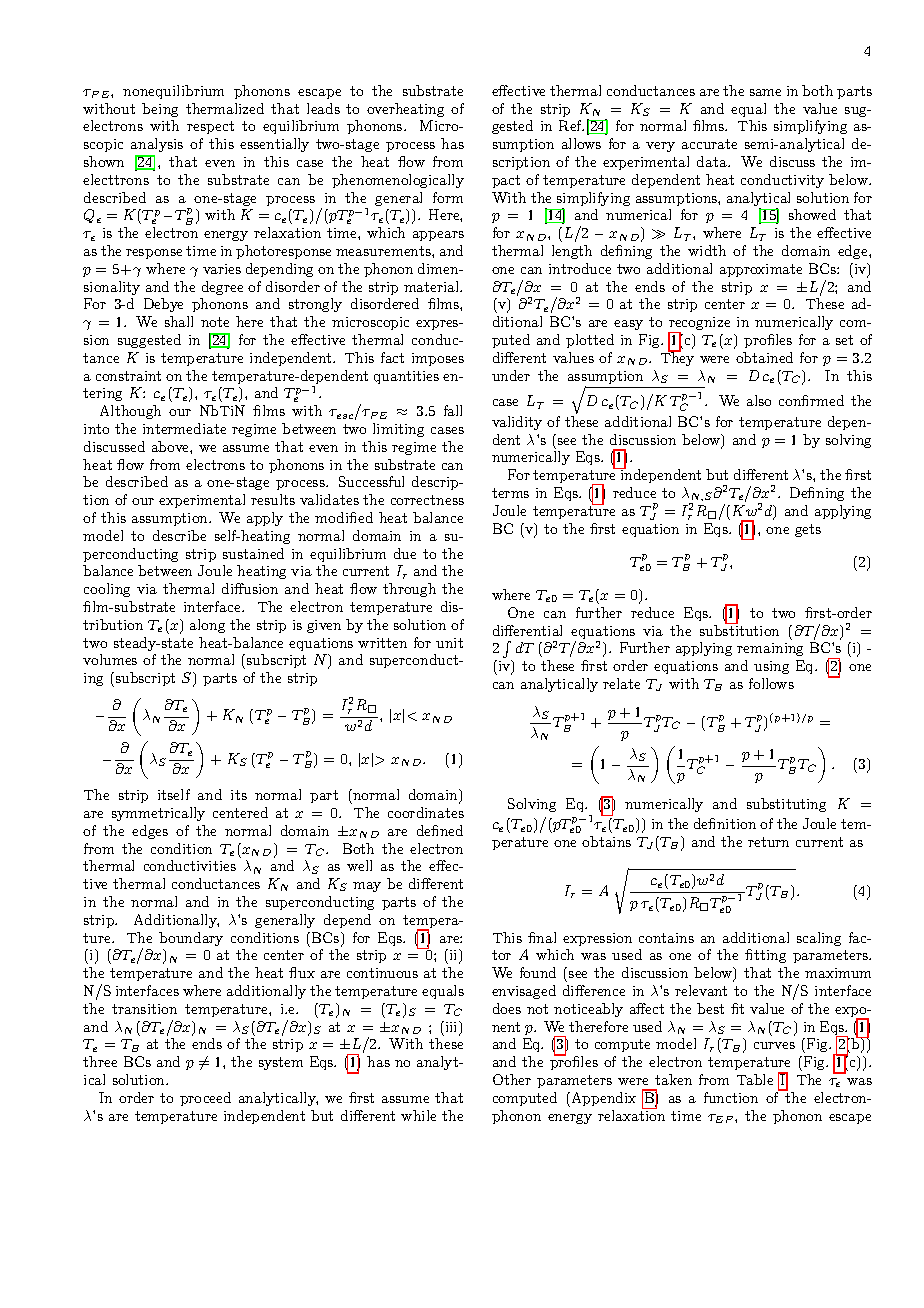 This screenshot has width=924, height=1308. I want to click on Other, so click(512, 1079).
